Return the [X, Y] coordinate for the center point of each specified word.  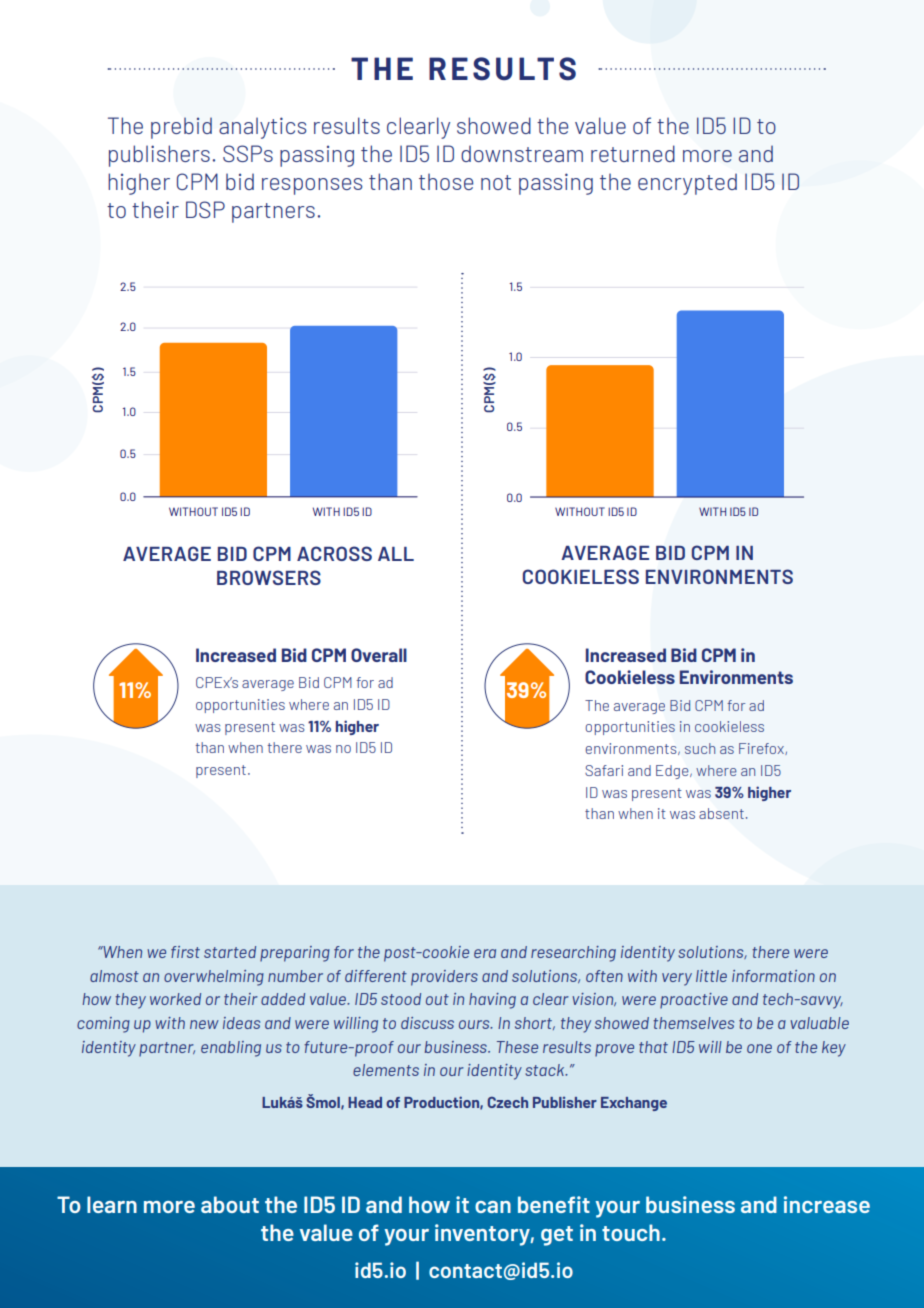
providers [444, 978]
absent [721, 813]
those [446, 181]
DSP [205, 209]
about [230, 1204]
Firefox [762, 749]
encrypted [687, 184]
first [185, 952]
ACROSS [334, 553]
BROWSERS [269, 577]
